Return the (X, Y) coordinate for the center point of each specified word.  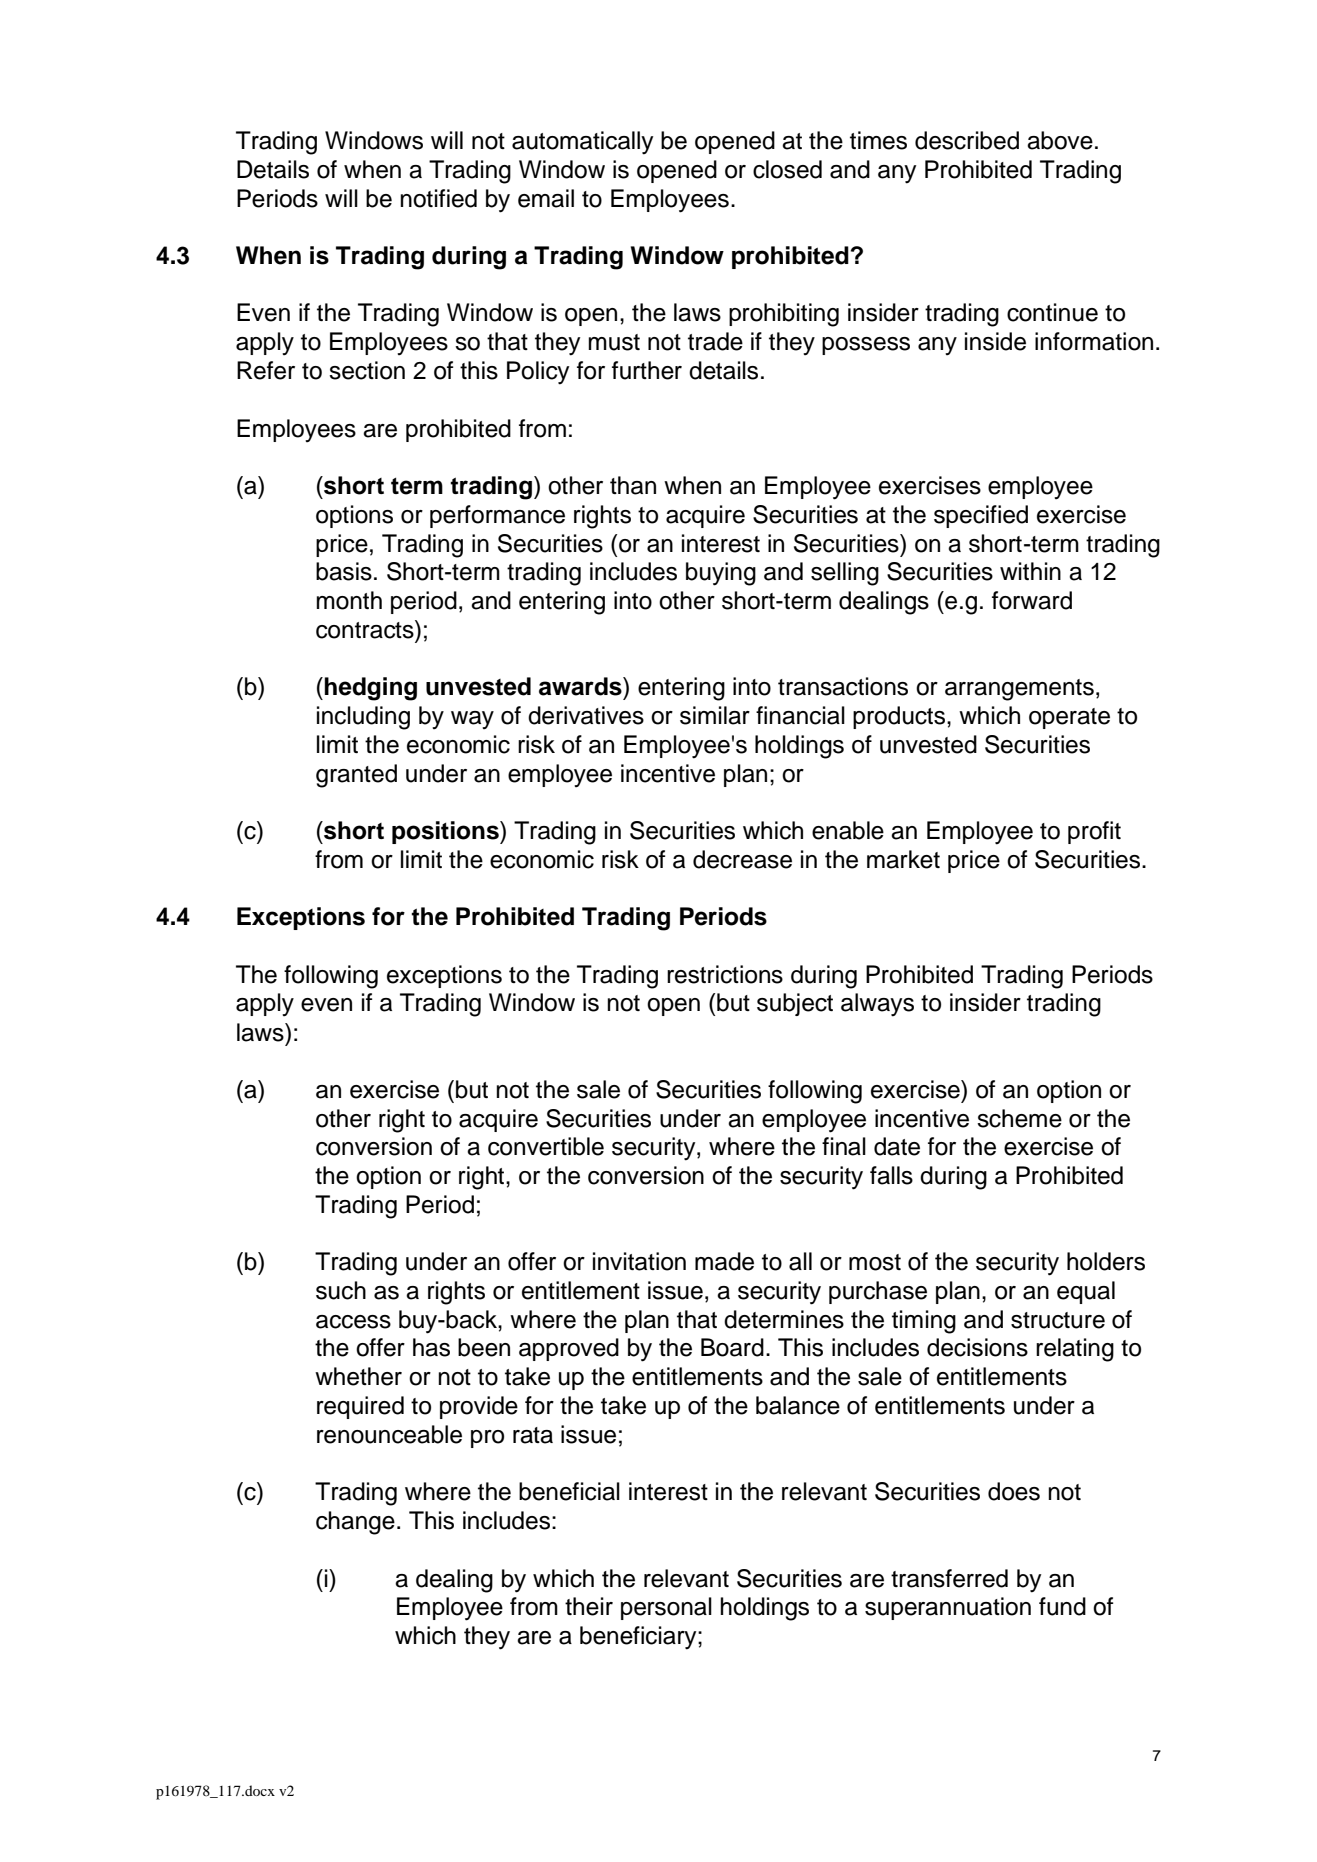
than (633, 485)
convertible (546, 1146)
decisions (977, 1347)
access (353, 1322)
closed (787, 169)
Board (732, 1347)
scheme (1019, 1118)
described (967, 140)
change (355, 1523)
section (367, 370)
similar (715, 715)
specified (981, 516)
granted (356, 776)
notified (438, 198)
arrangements (1019, 690)
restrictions (725, 974)
